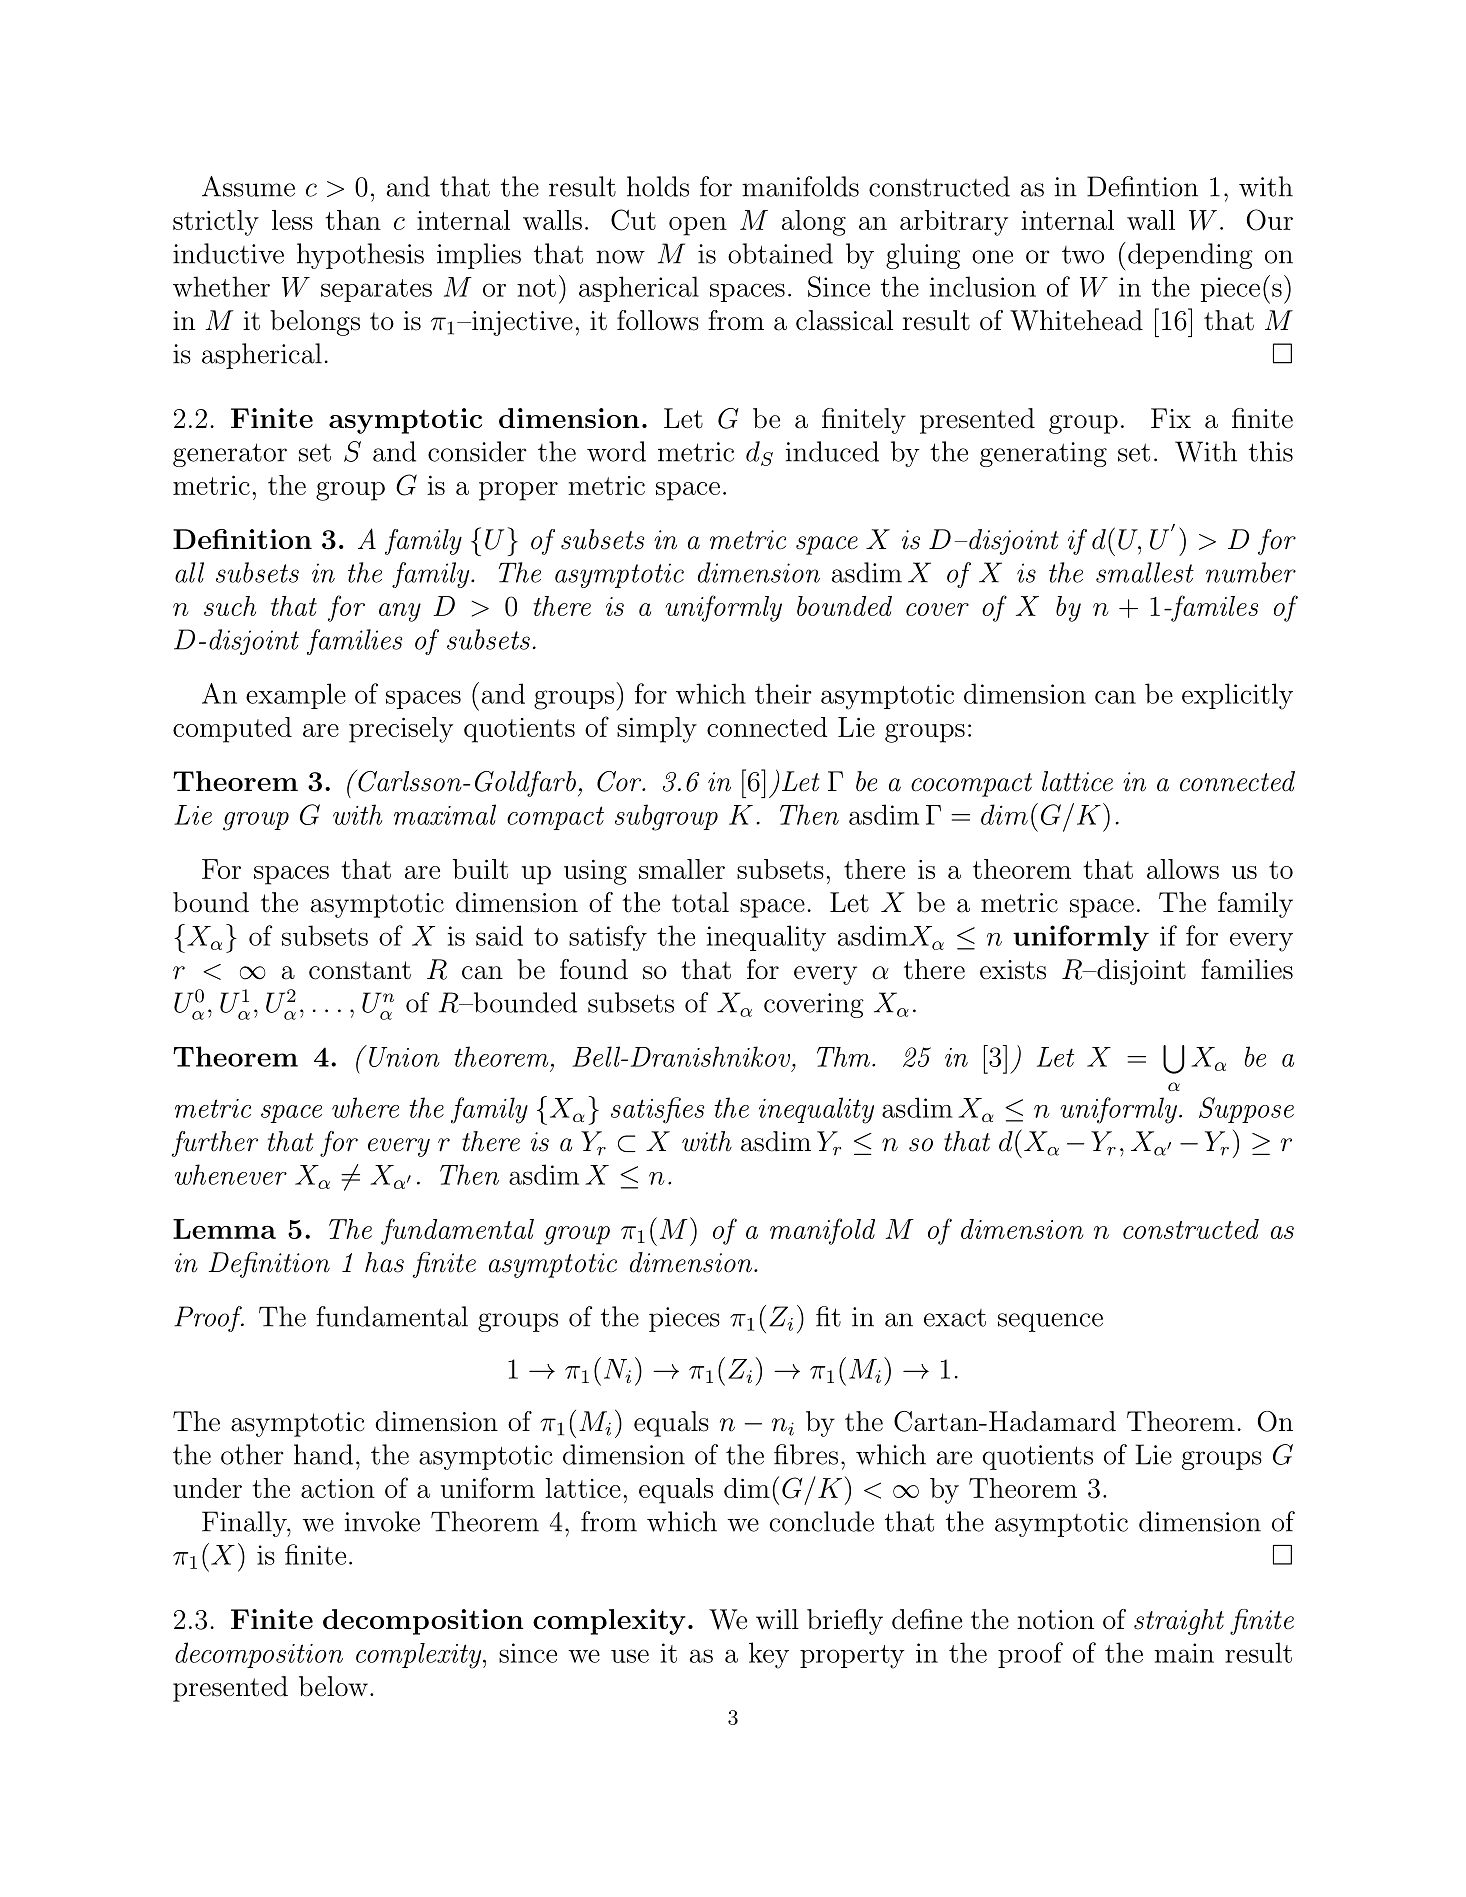 The width and height of the image is (1466, 1897). I want to click on maximal, so click(445, 814).
